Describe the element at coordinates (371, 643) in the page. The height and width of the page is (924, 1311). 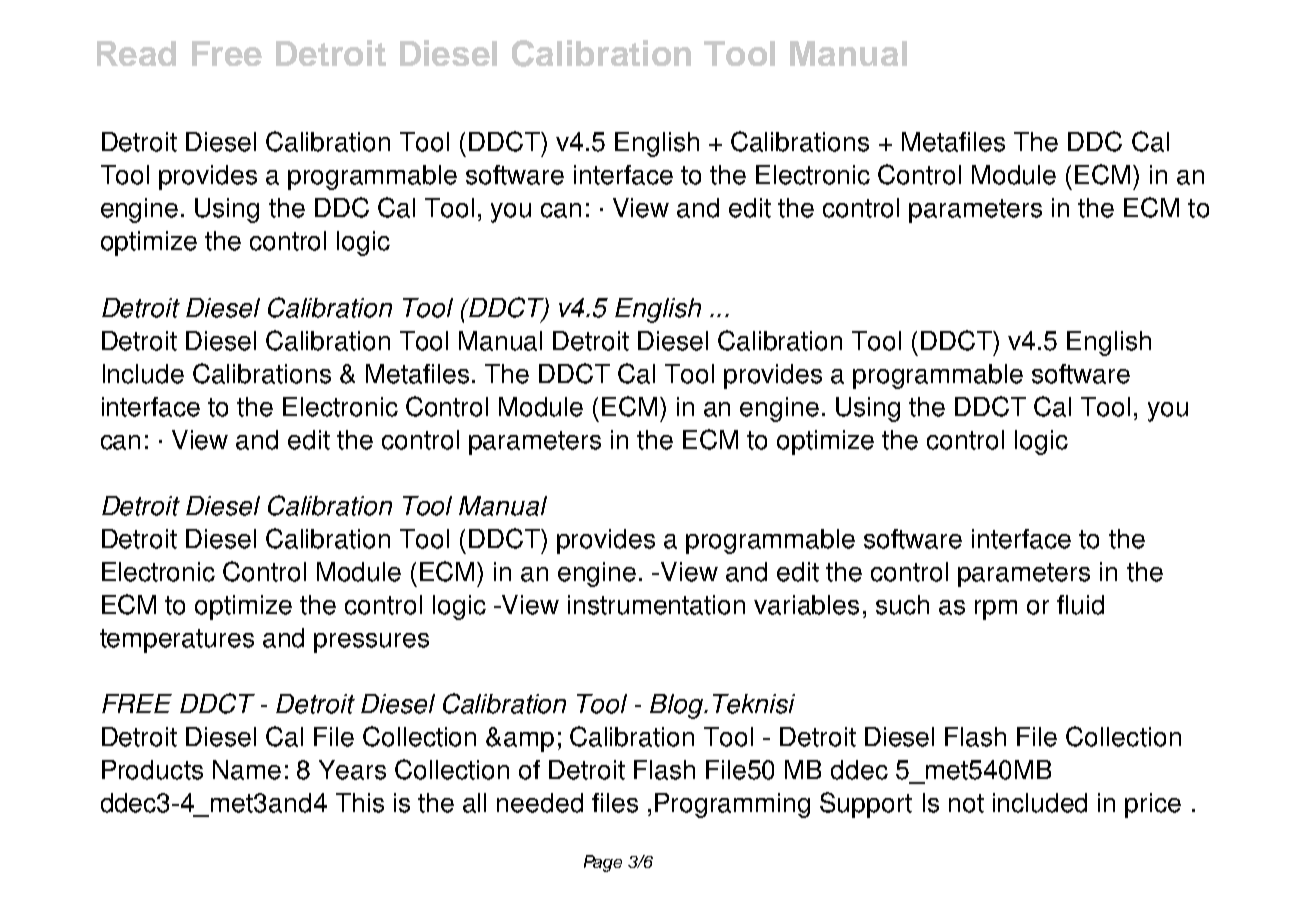
I see `pressures` at that location.
